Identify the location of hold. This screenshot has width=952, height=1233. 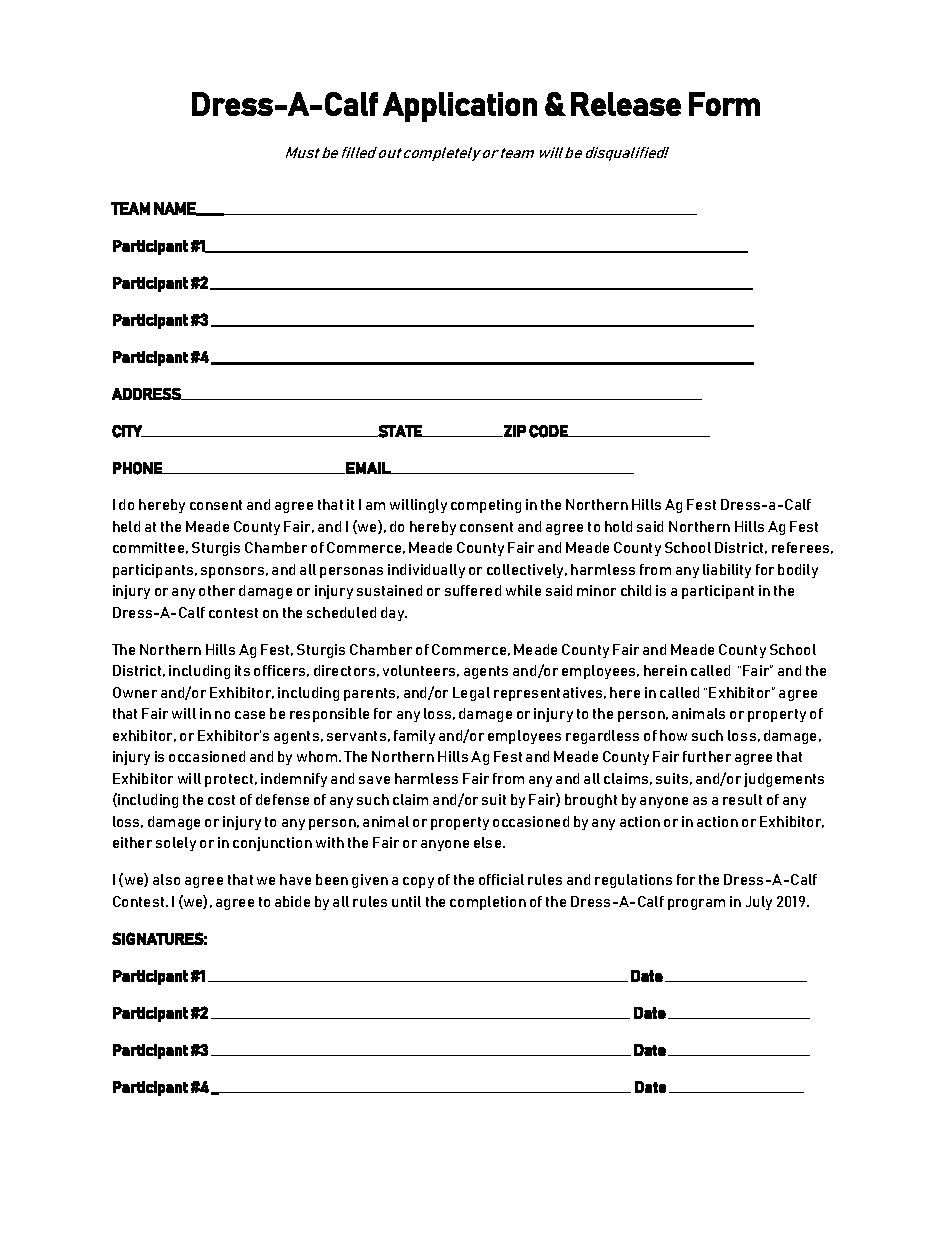
(618, 526).
